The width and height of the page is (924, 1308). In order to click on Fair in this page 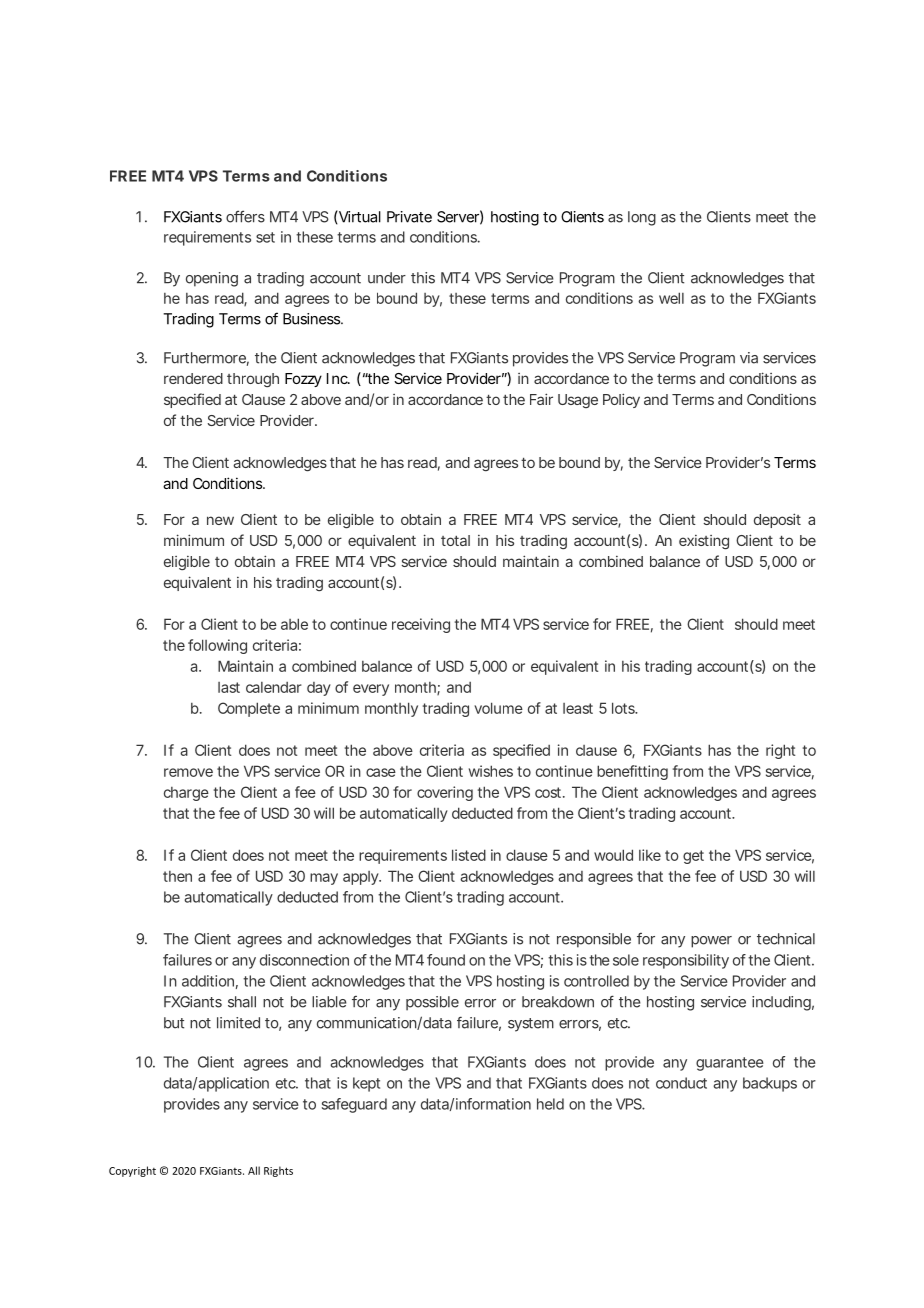, I will do `click(541, 399)`.
